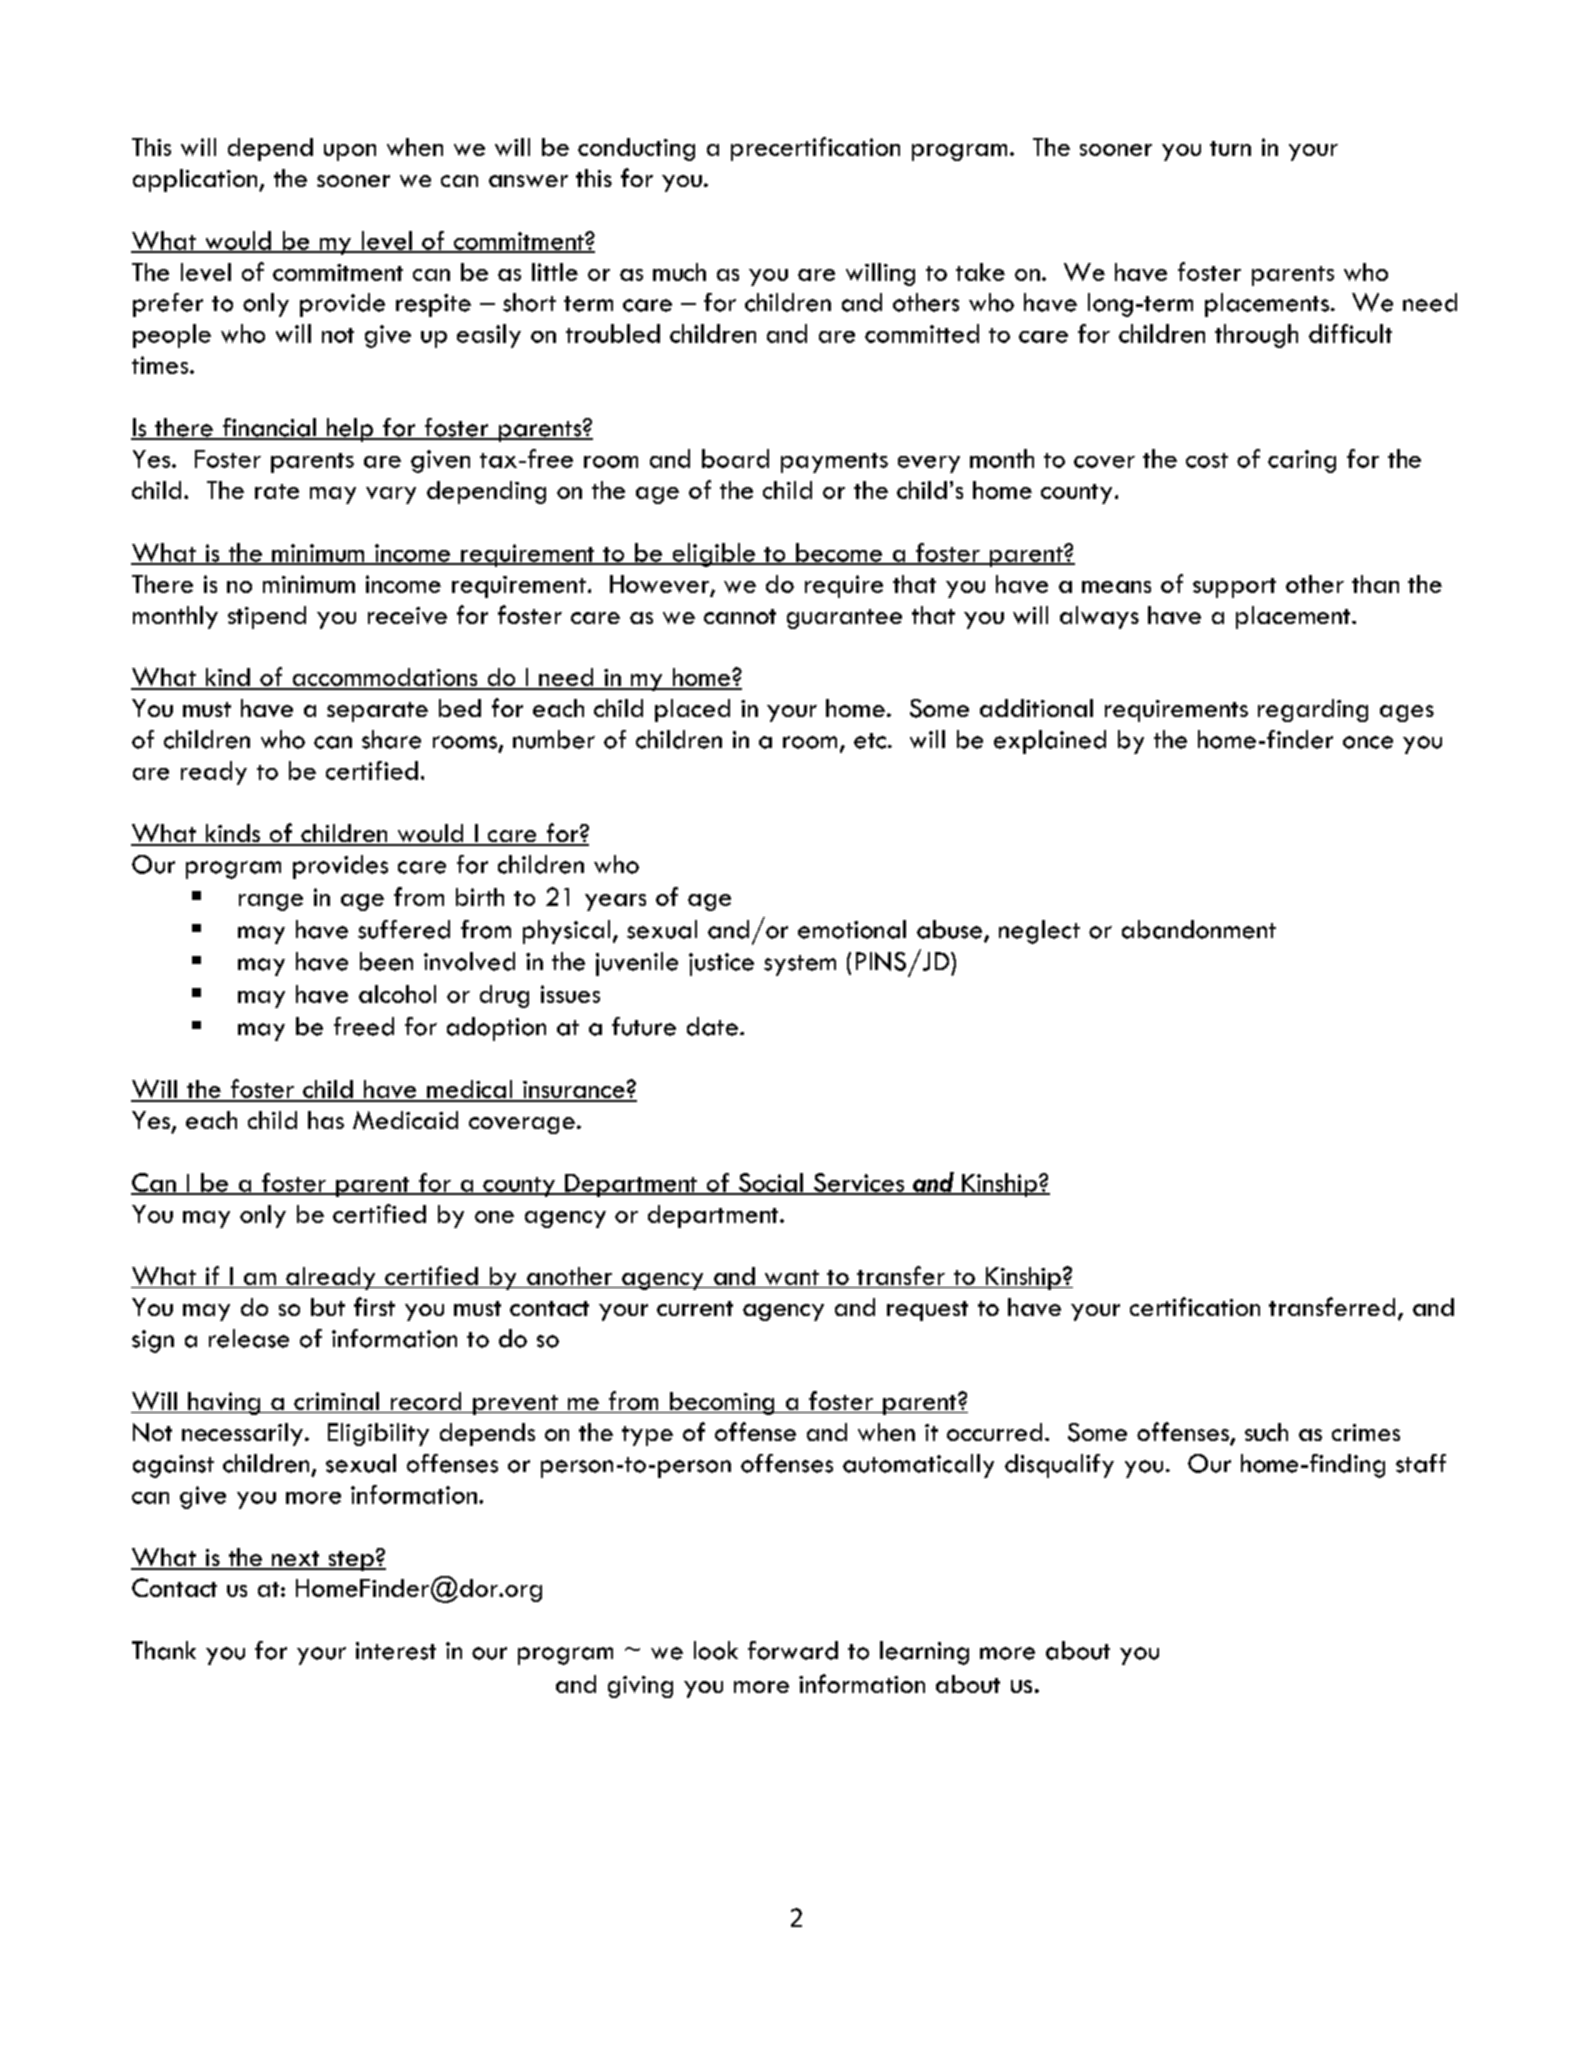 The width and height of the page is (1594, 2063). What do you see at coordinates (793, 1650) in the page?
I see `forward` at bounding box center [793, 1650].
